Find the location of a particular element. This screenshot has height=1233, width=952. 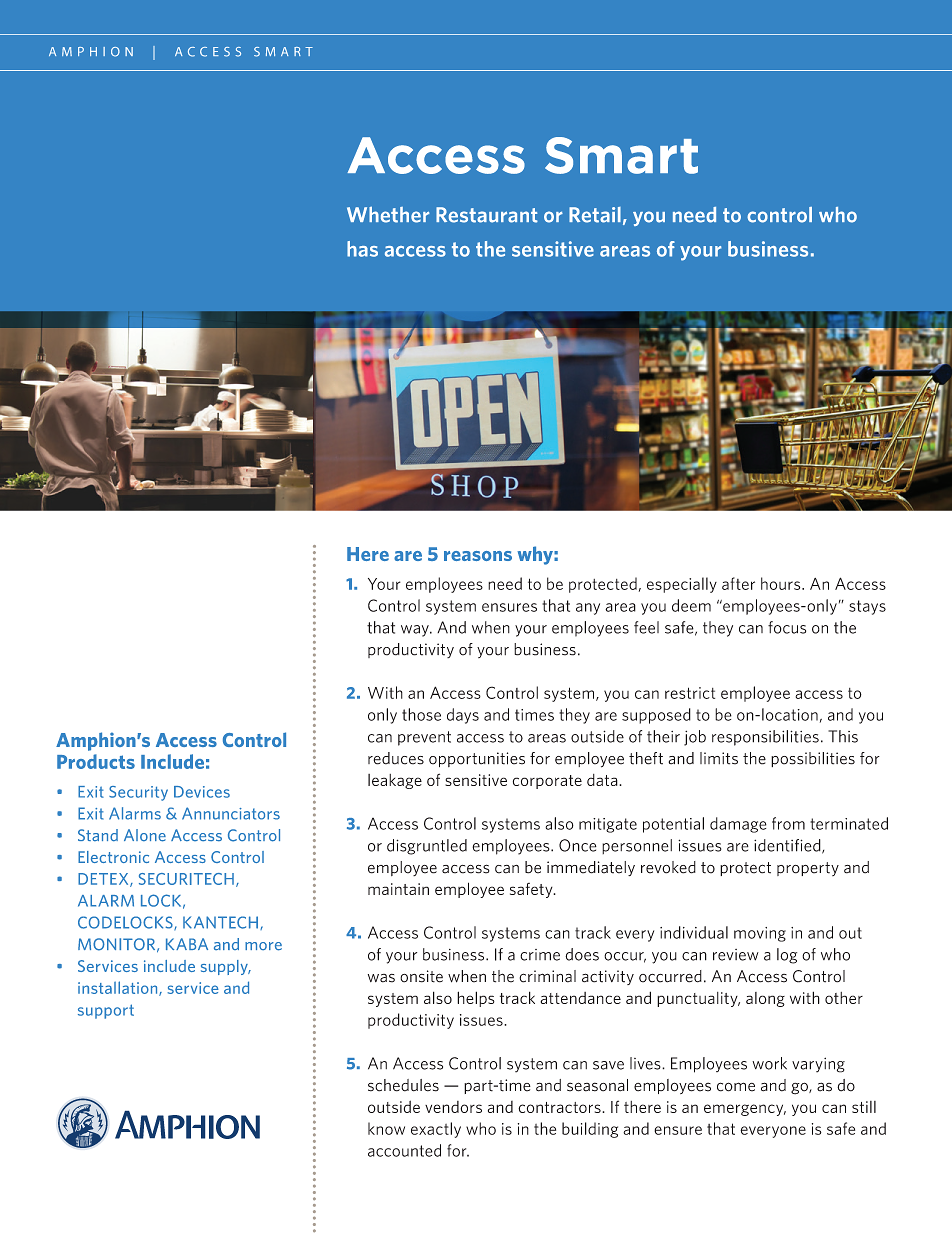

supply is located at coordinates (225, 967).
